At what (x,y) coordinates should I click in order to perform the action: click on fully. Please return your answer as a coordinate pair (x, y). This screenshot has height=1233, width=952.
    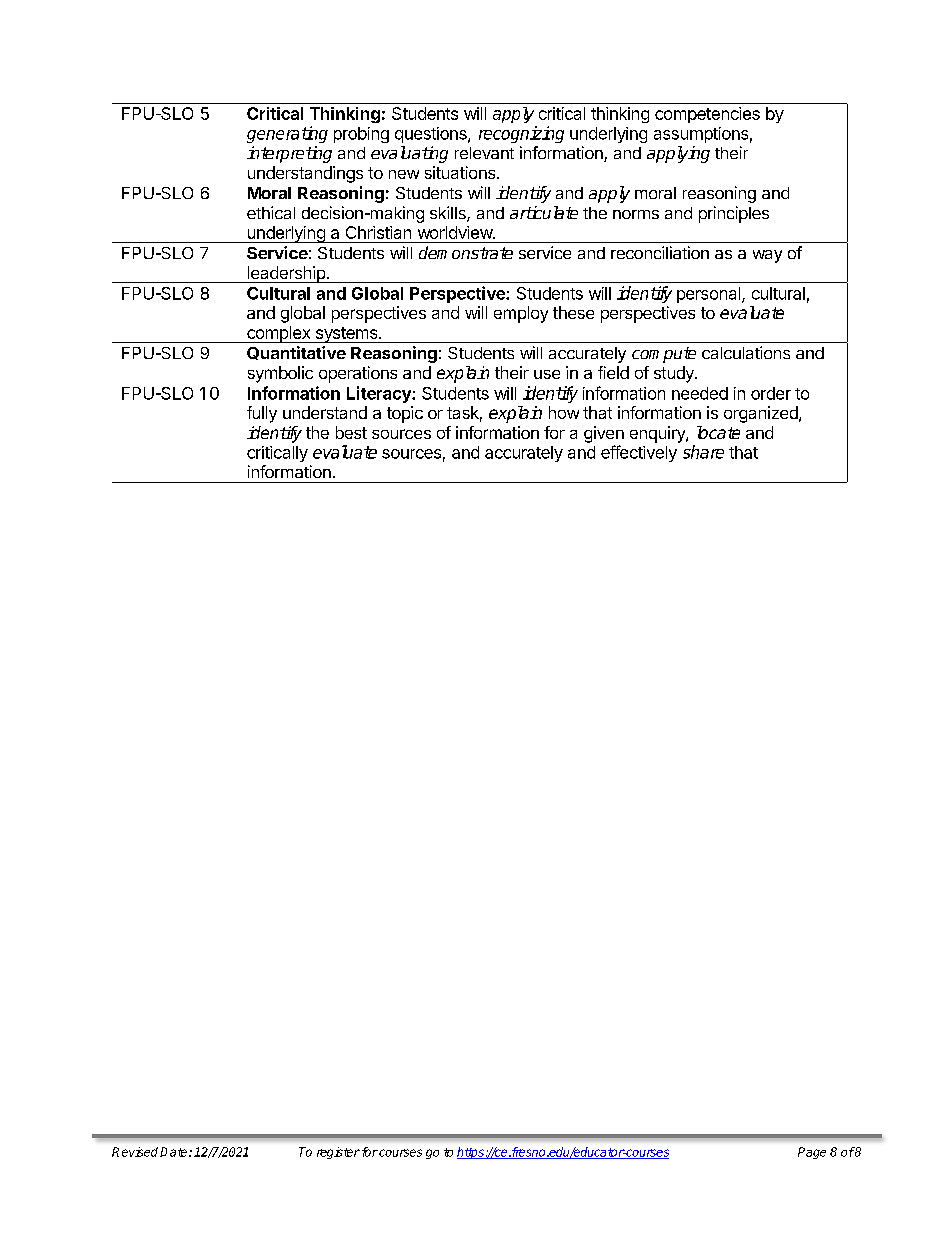
    Looking at the image, I should click on (262, 414).
